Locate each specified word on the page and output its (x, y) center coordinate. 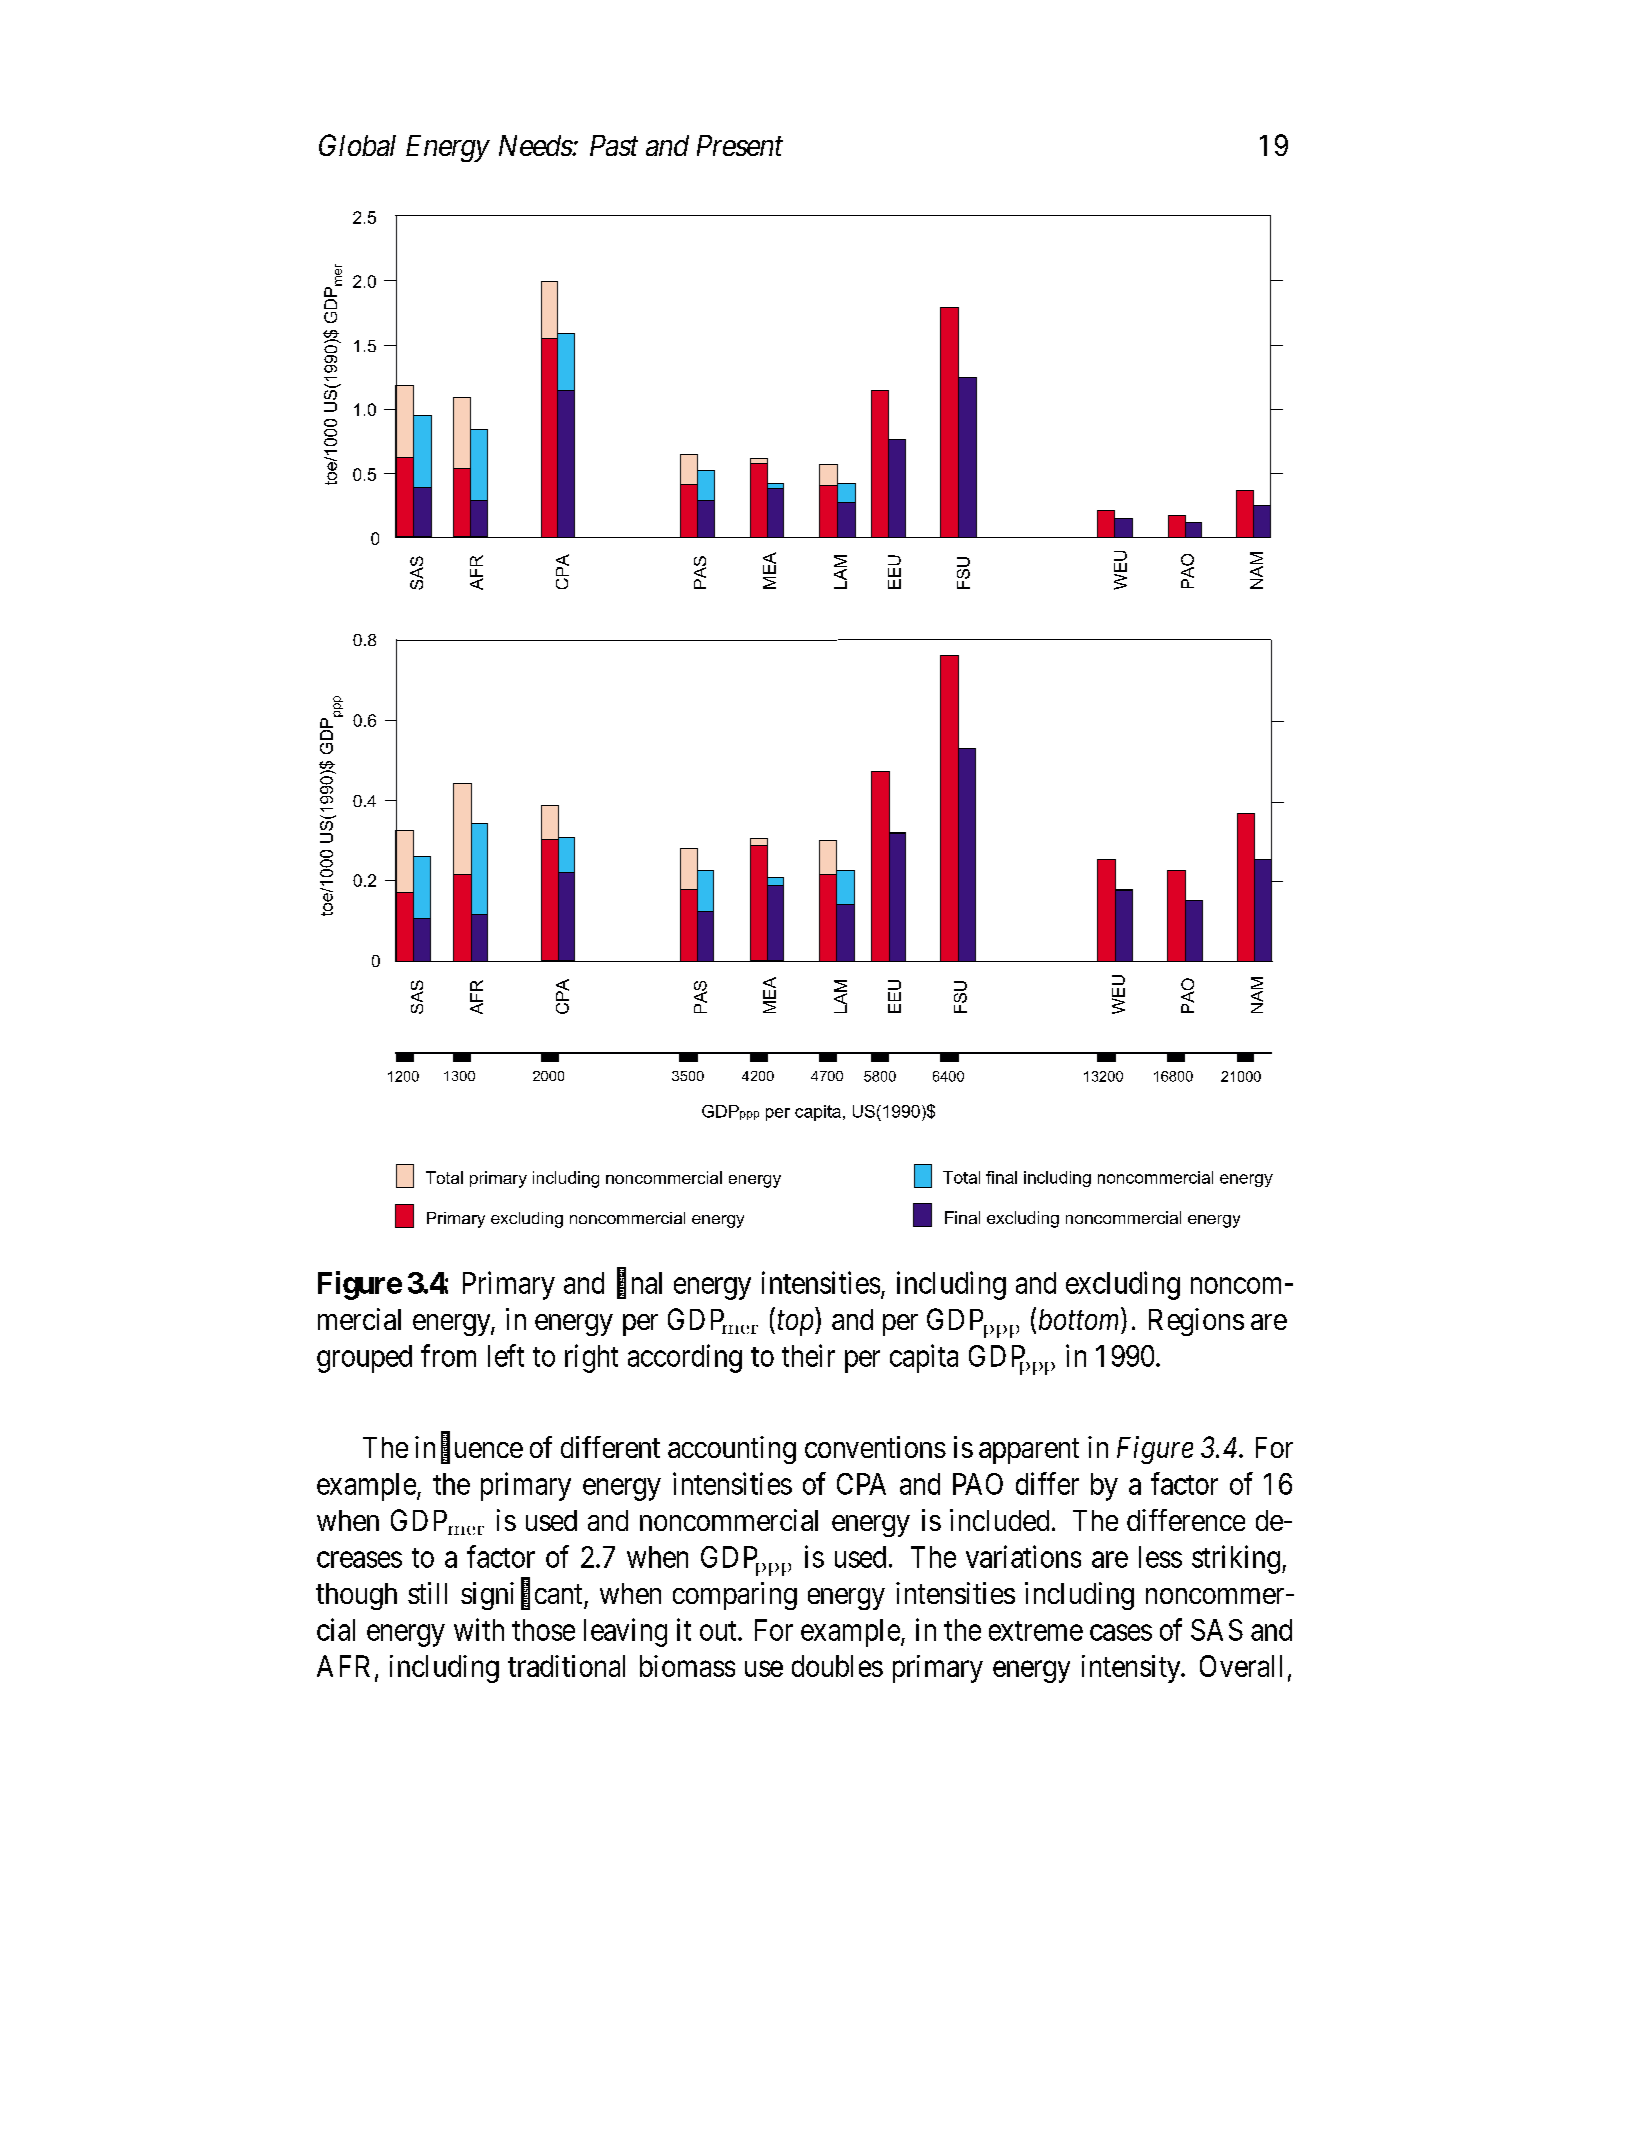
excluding (1123, 1285)
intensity (1132, 1669)
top (797, 1324)
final (639, 1283)
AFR (346, 1667)
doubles (837, 1666)
